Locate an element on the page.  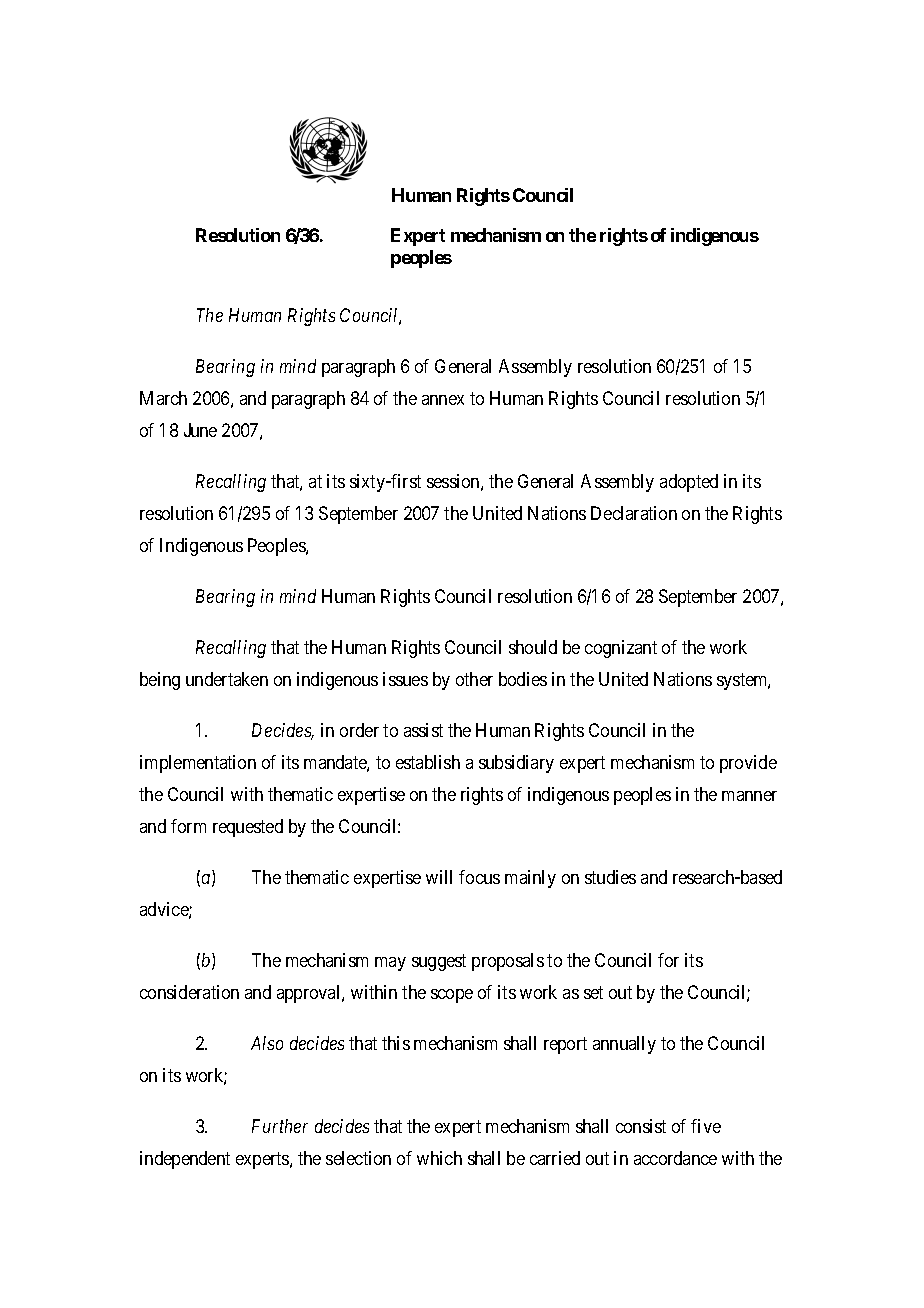
five is located at coordinates (706, 1126).
